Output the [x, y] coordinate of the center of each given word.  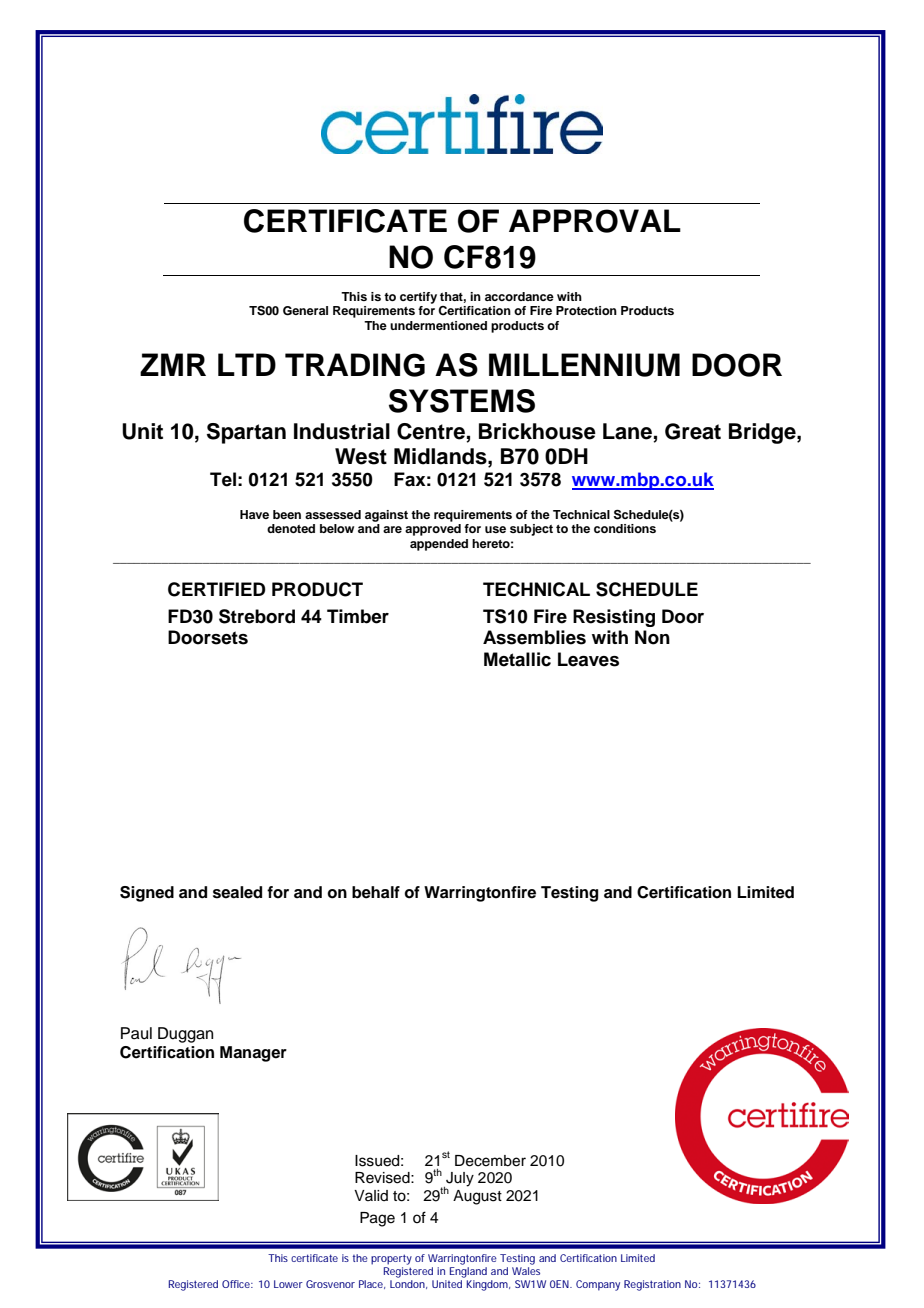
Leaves [588, 659]
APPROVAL [595, 221]
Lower [288, 1284]
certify [418, 298]
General [305, 311]
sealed [237, 892]
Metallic [517, 659]
